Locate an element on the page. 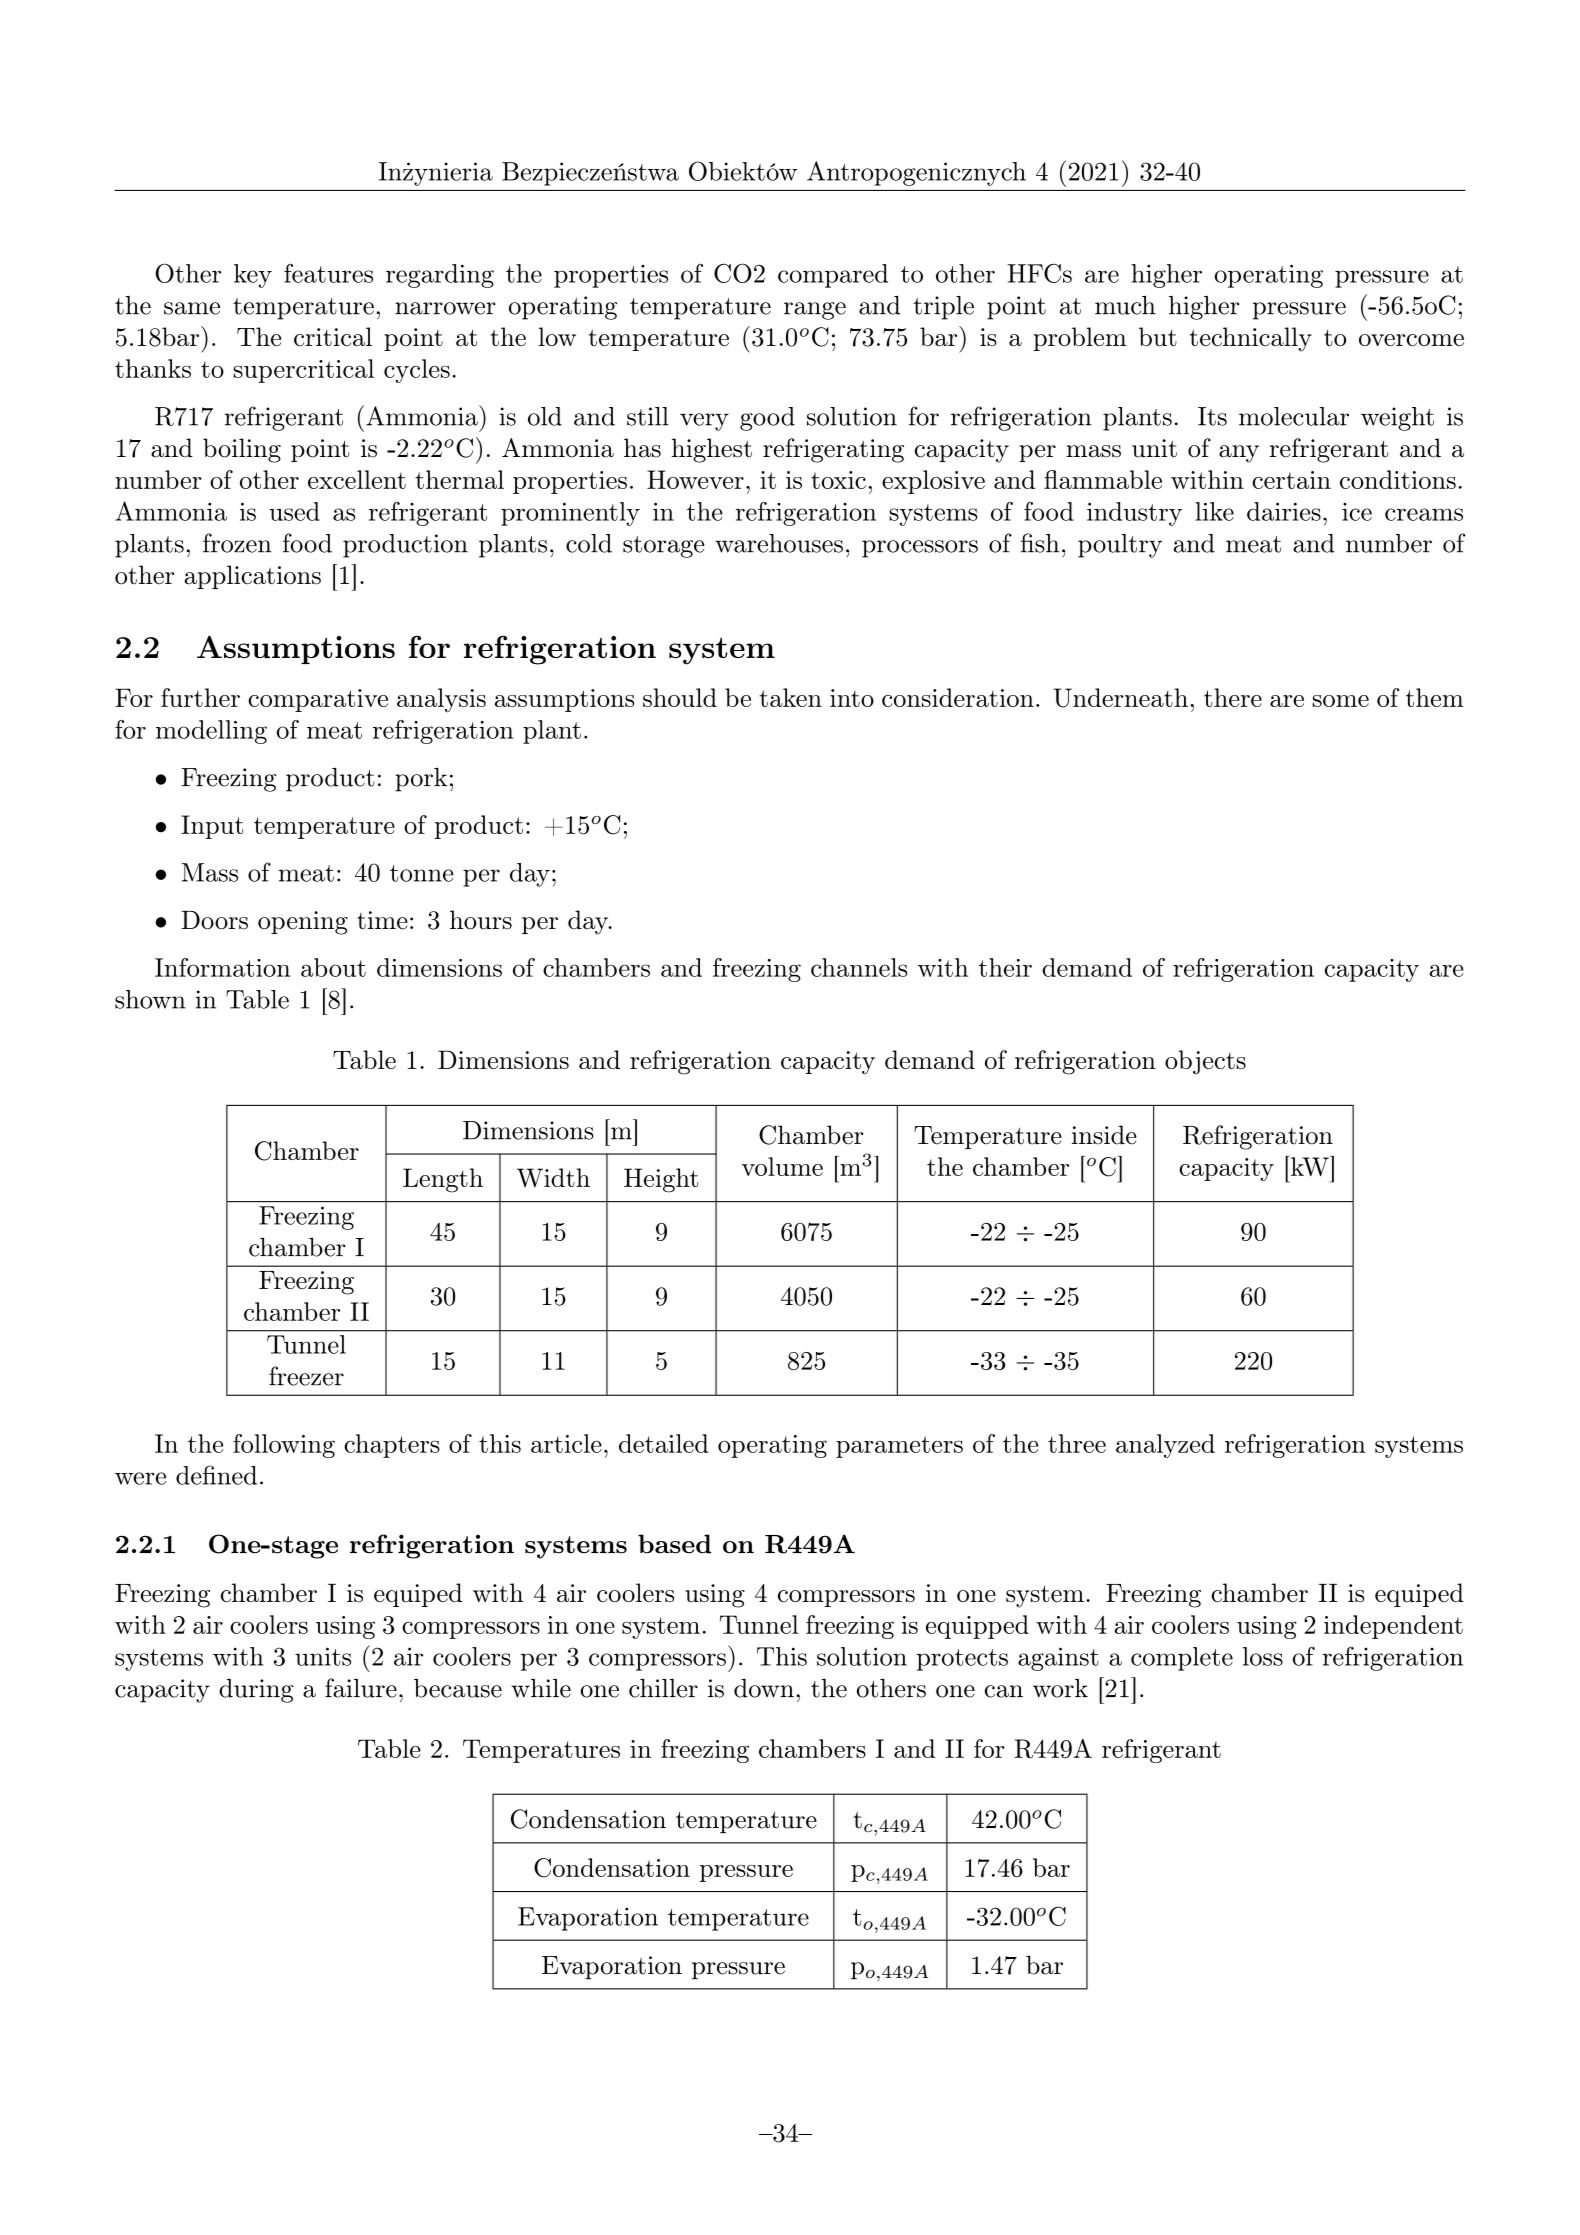 Image resolution: width=1580 pixels, height=2235 pixels. down is located at coordinates (764, 1688).
